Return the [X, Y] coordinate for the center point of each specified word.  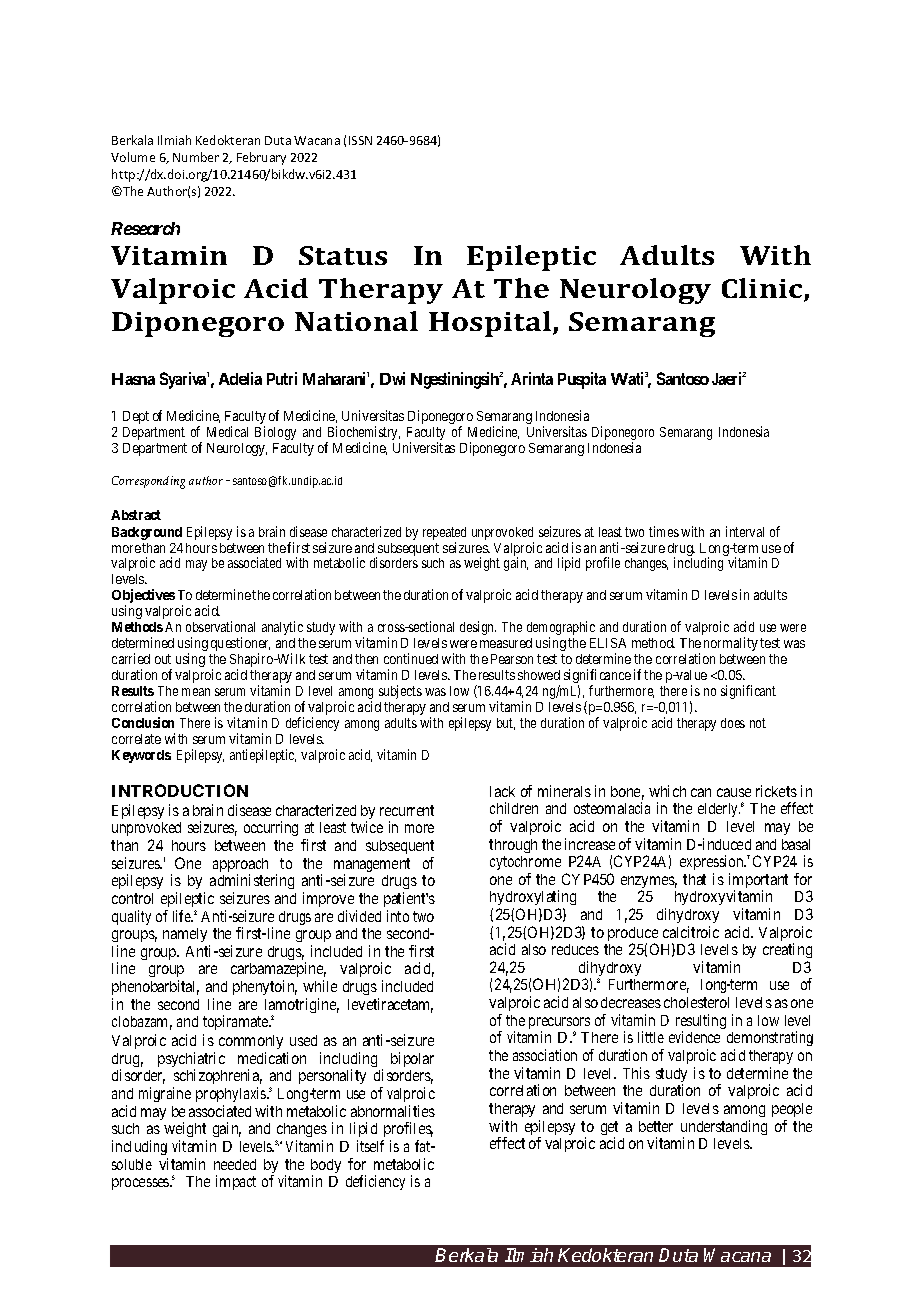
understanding [724, 1129]
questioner [240, 645]
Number [196, 157]
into [398, 916]
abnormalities [393, 1111]
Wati [627, 378]
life [182, 916]
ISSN [360, 140]
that [694, 879]
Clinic [763, 289]
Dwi [392, 378]
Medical [227, 431]
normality [731, 644]
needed [235, 1164]
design [478, 628]
